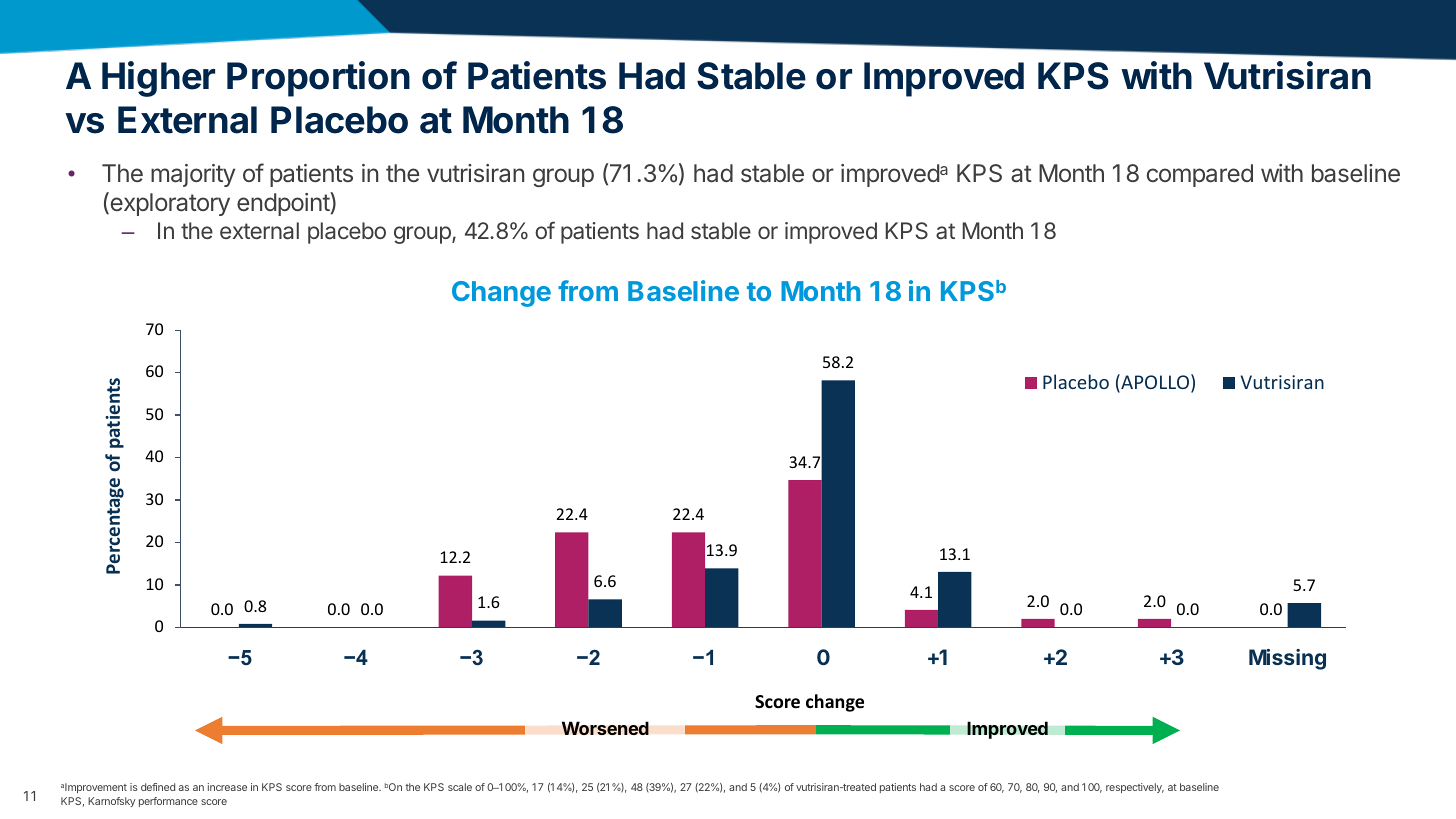  What do you see at coordinates (318, 79) in the document?
I see `Proportion` at bounding box center [318, 79].
